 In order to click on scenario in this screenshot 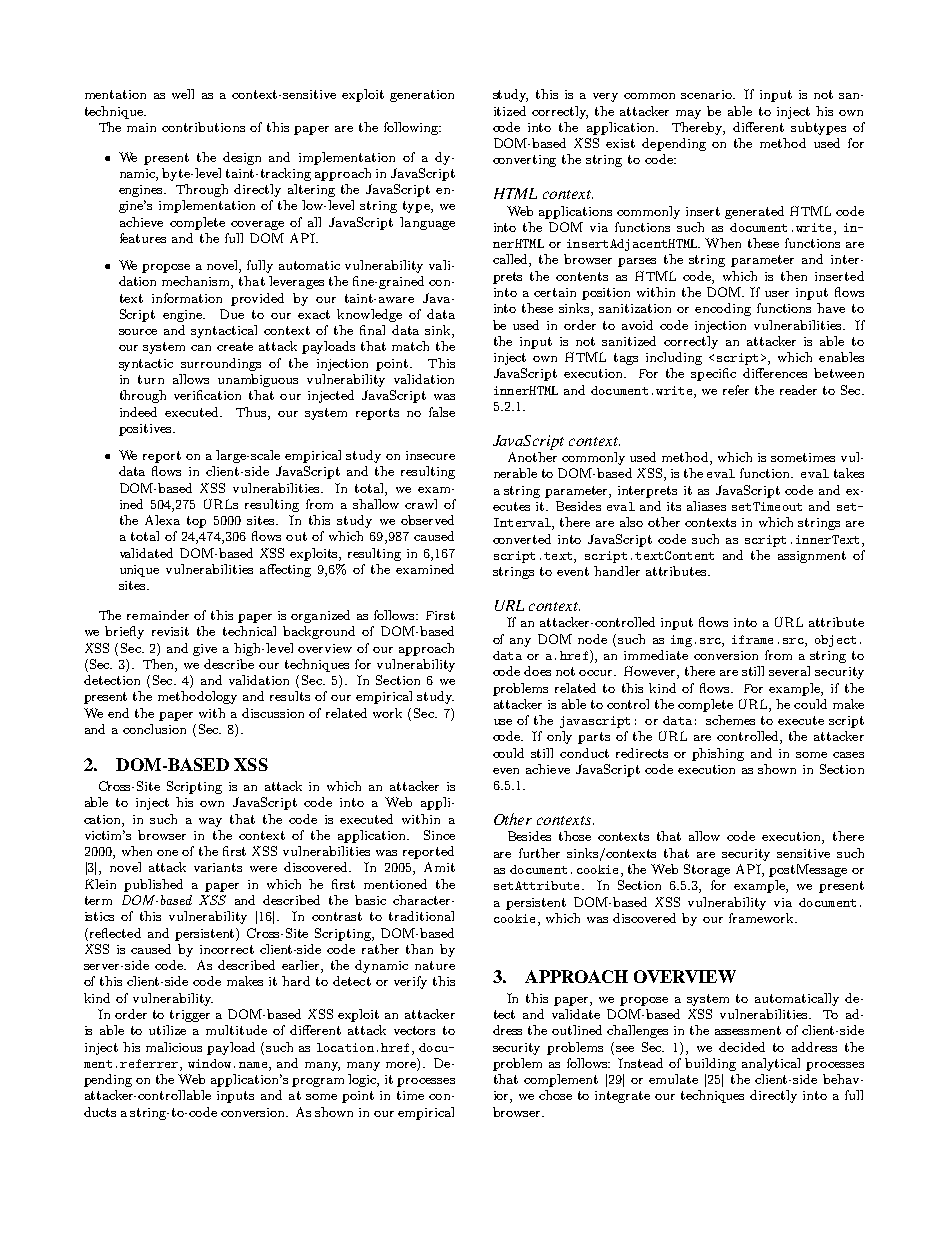, I will do `click(707, 94)`.
